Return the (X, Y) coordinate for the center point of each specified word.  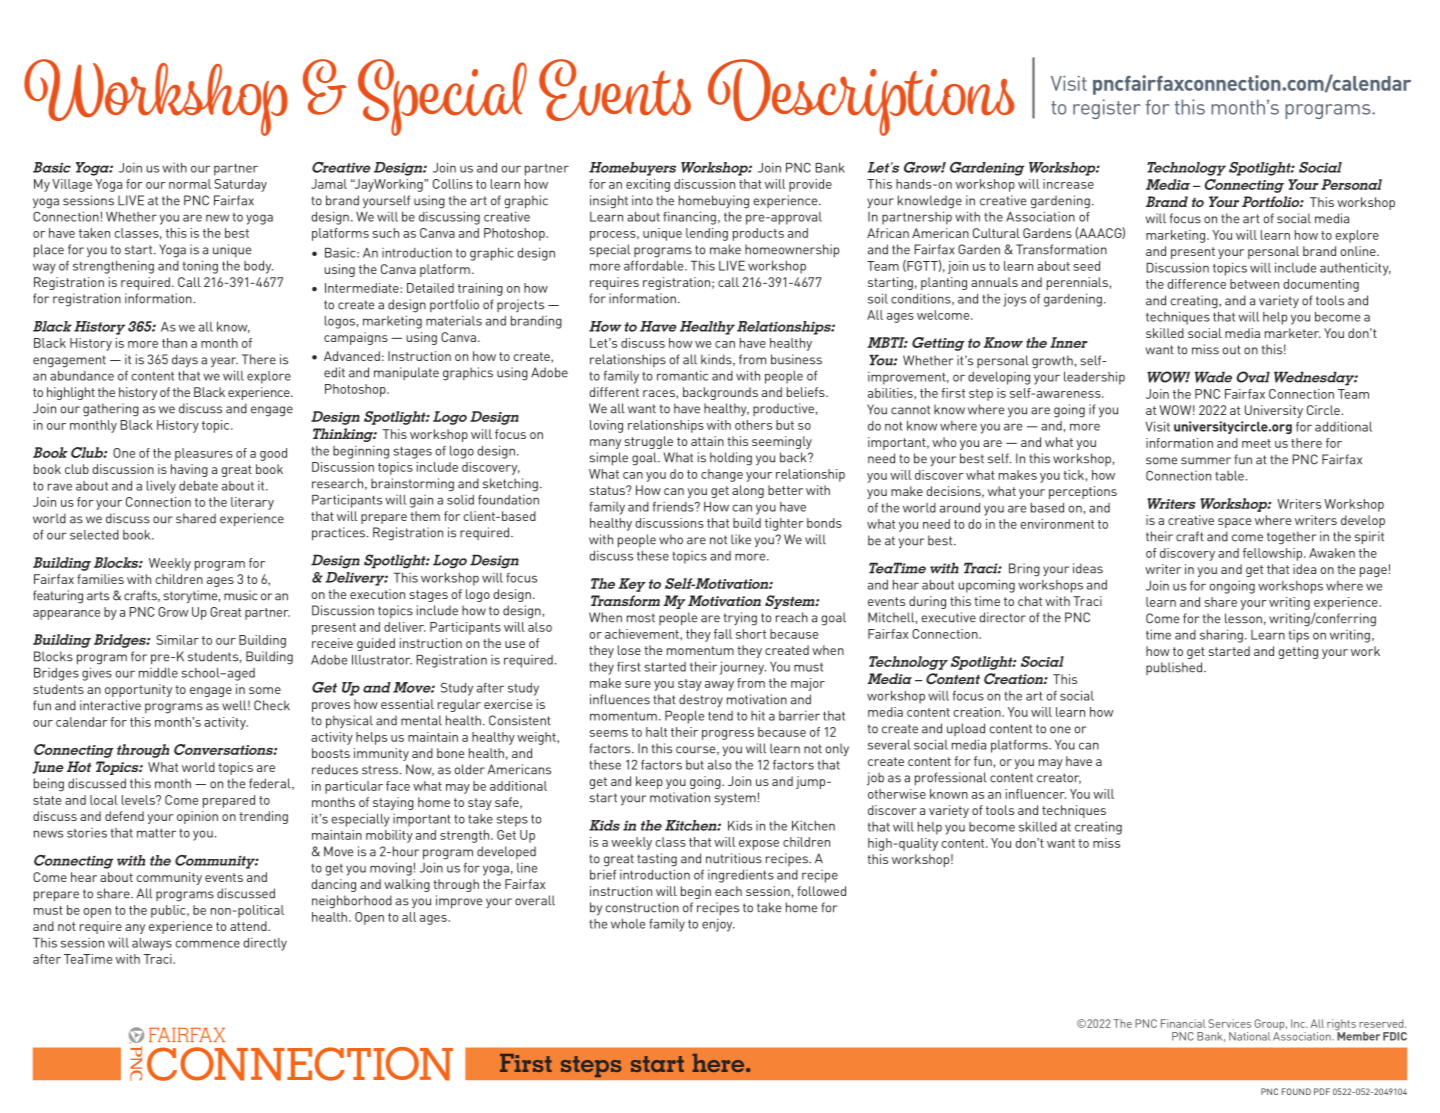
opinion (197, 817)
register (1107, 109)
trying (740, 619)
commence (208, 944)
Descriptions (861, 97)
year (224, 362)
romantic (682, 375)
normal (190, 184)
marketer (1293, 333)
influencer (1035, 794)
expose (759, 845)
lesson (1243, 618)
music (240, 595)
